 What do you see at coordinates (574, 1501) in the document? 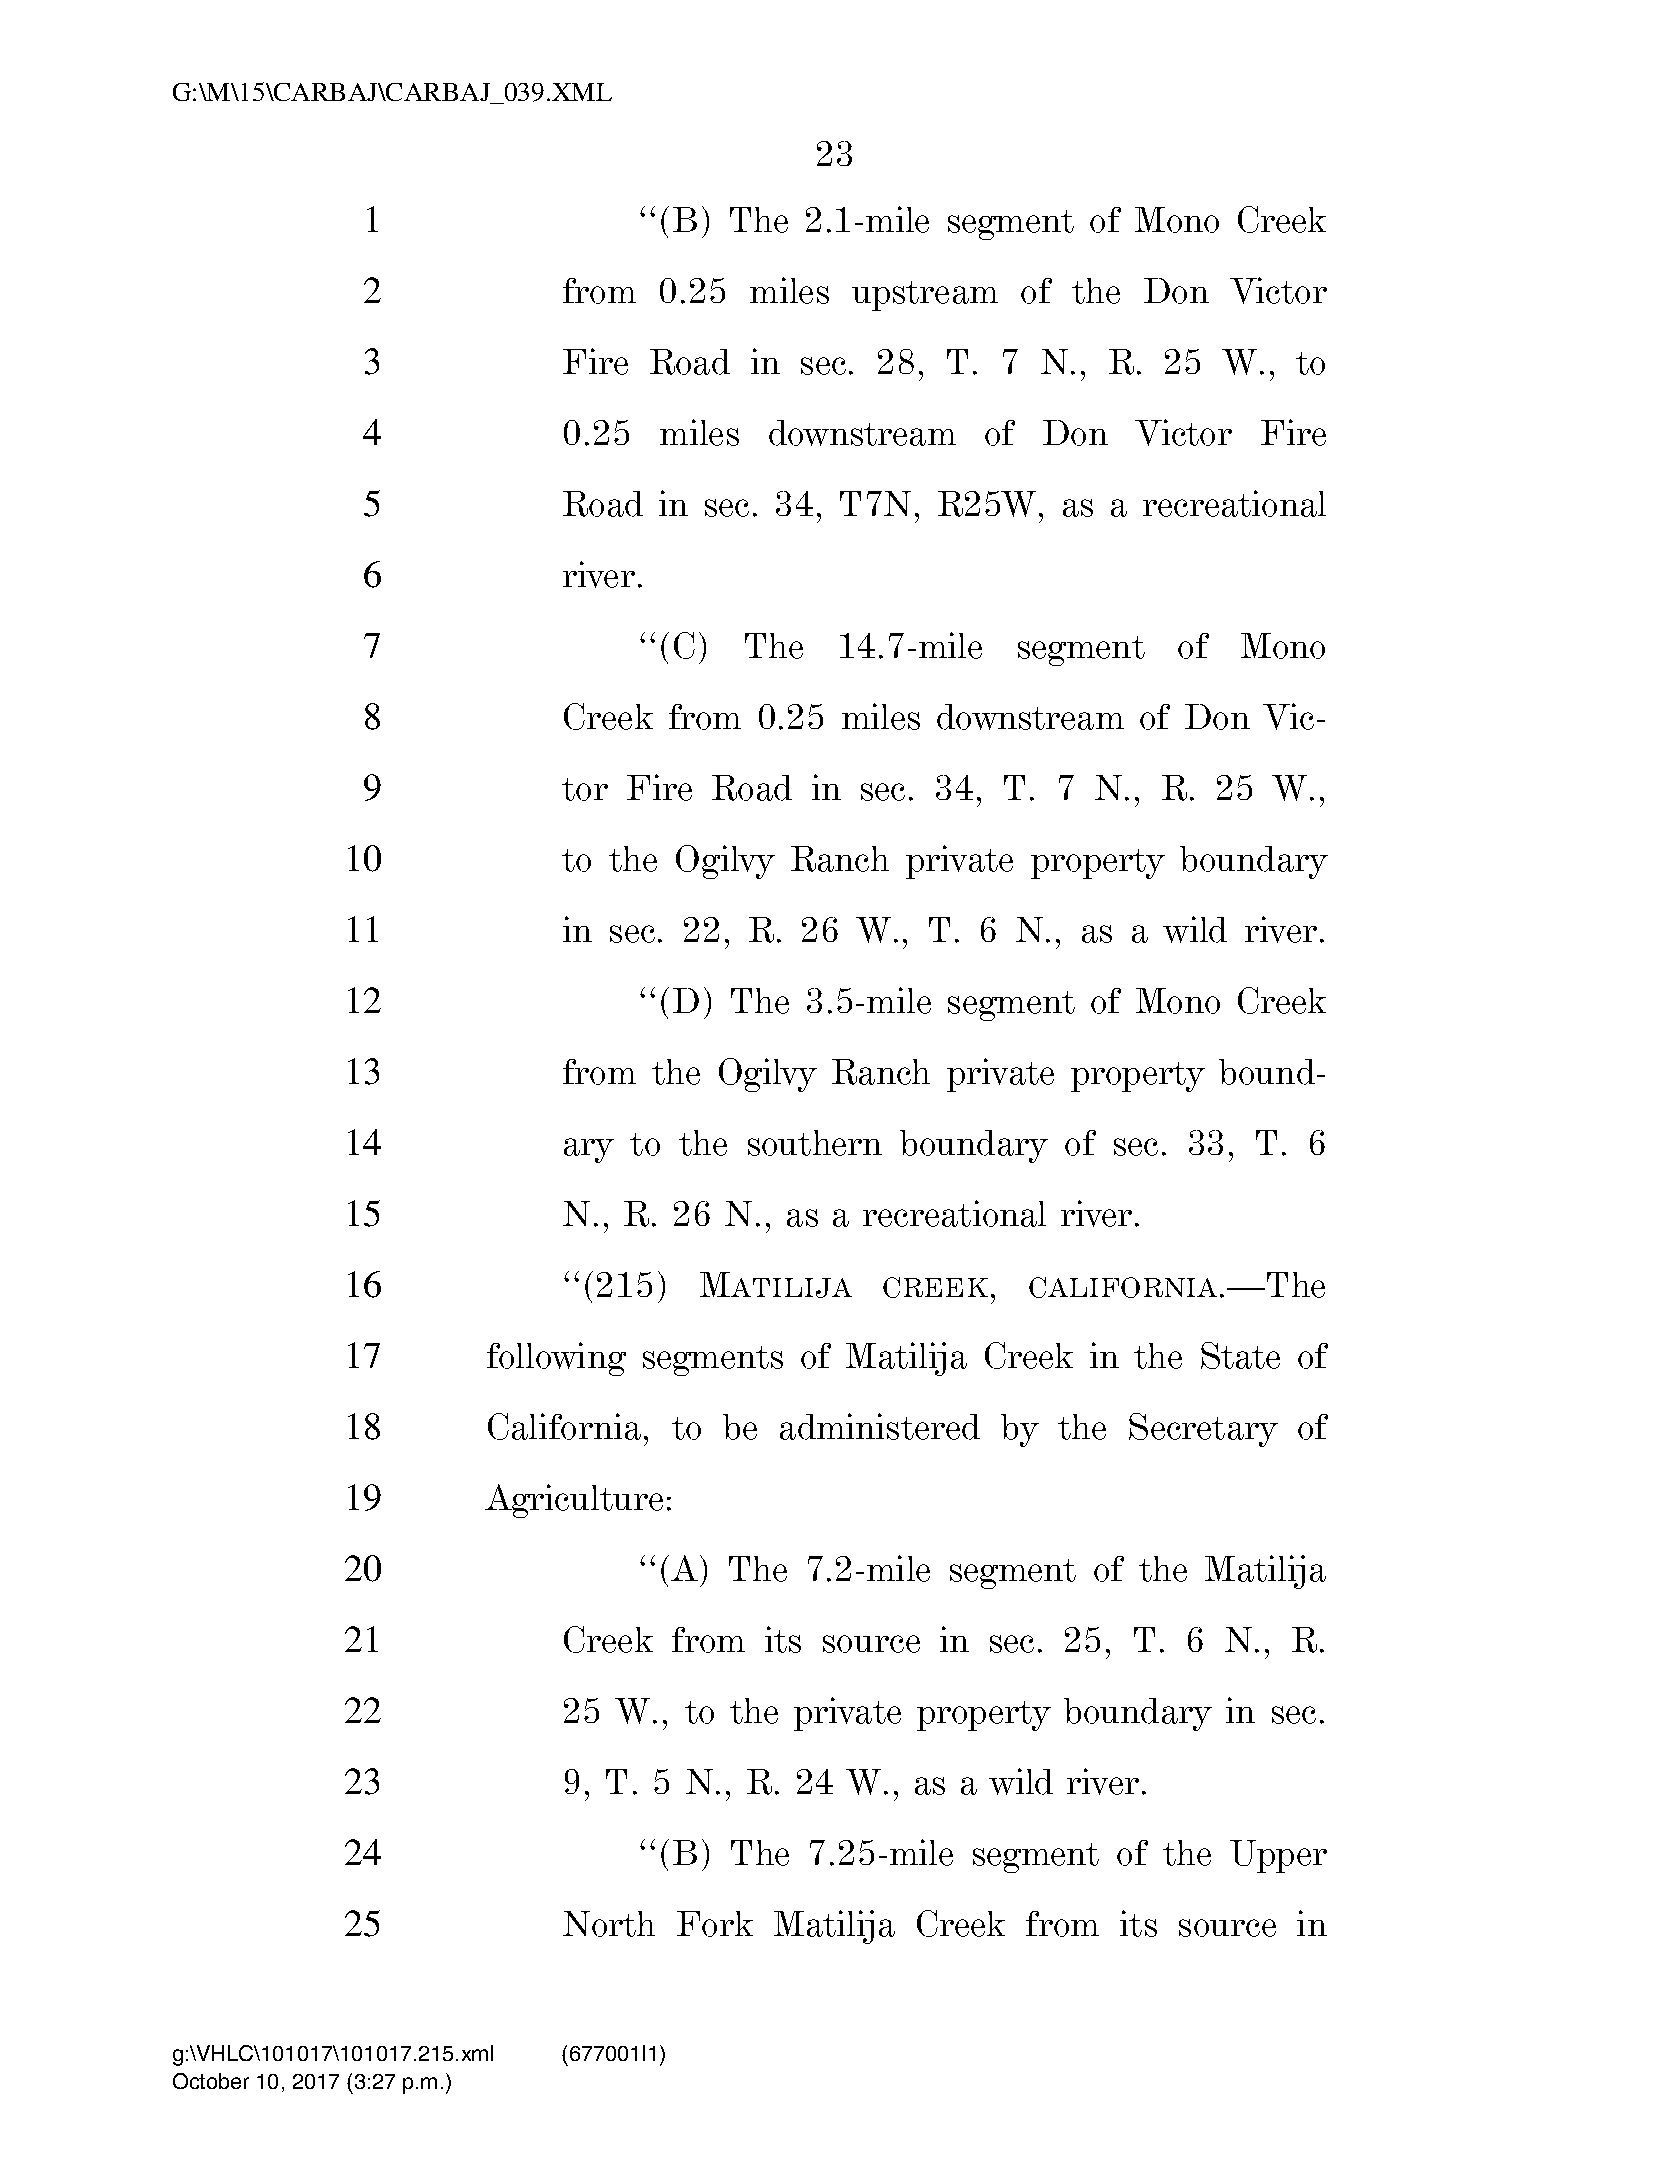
I see `Agriculture` at bounding box center [574, 1501].
